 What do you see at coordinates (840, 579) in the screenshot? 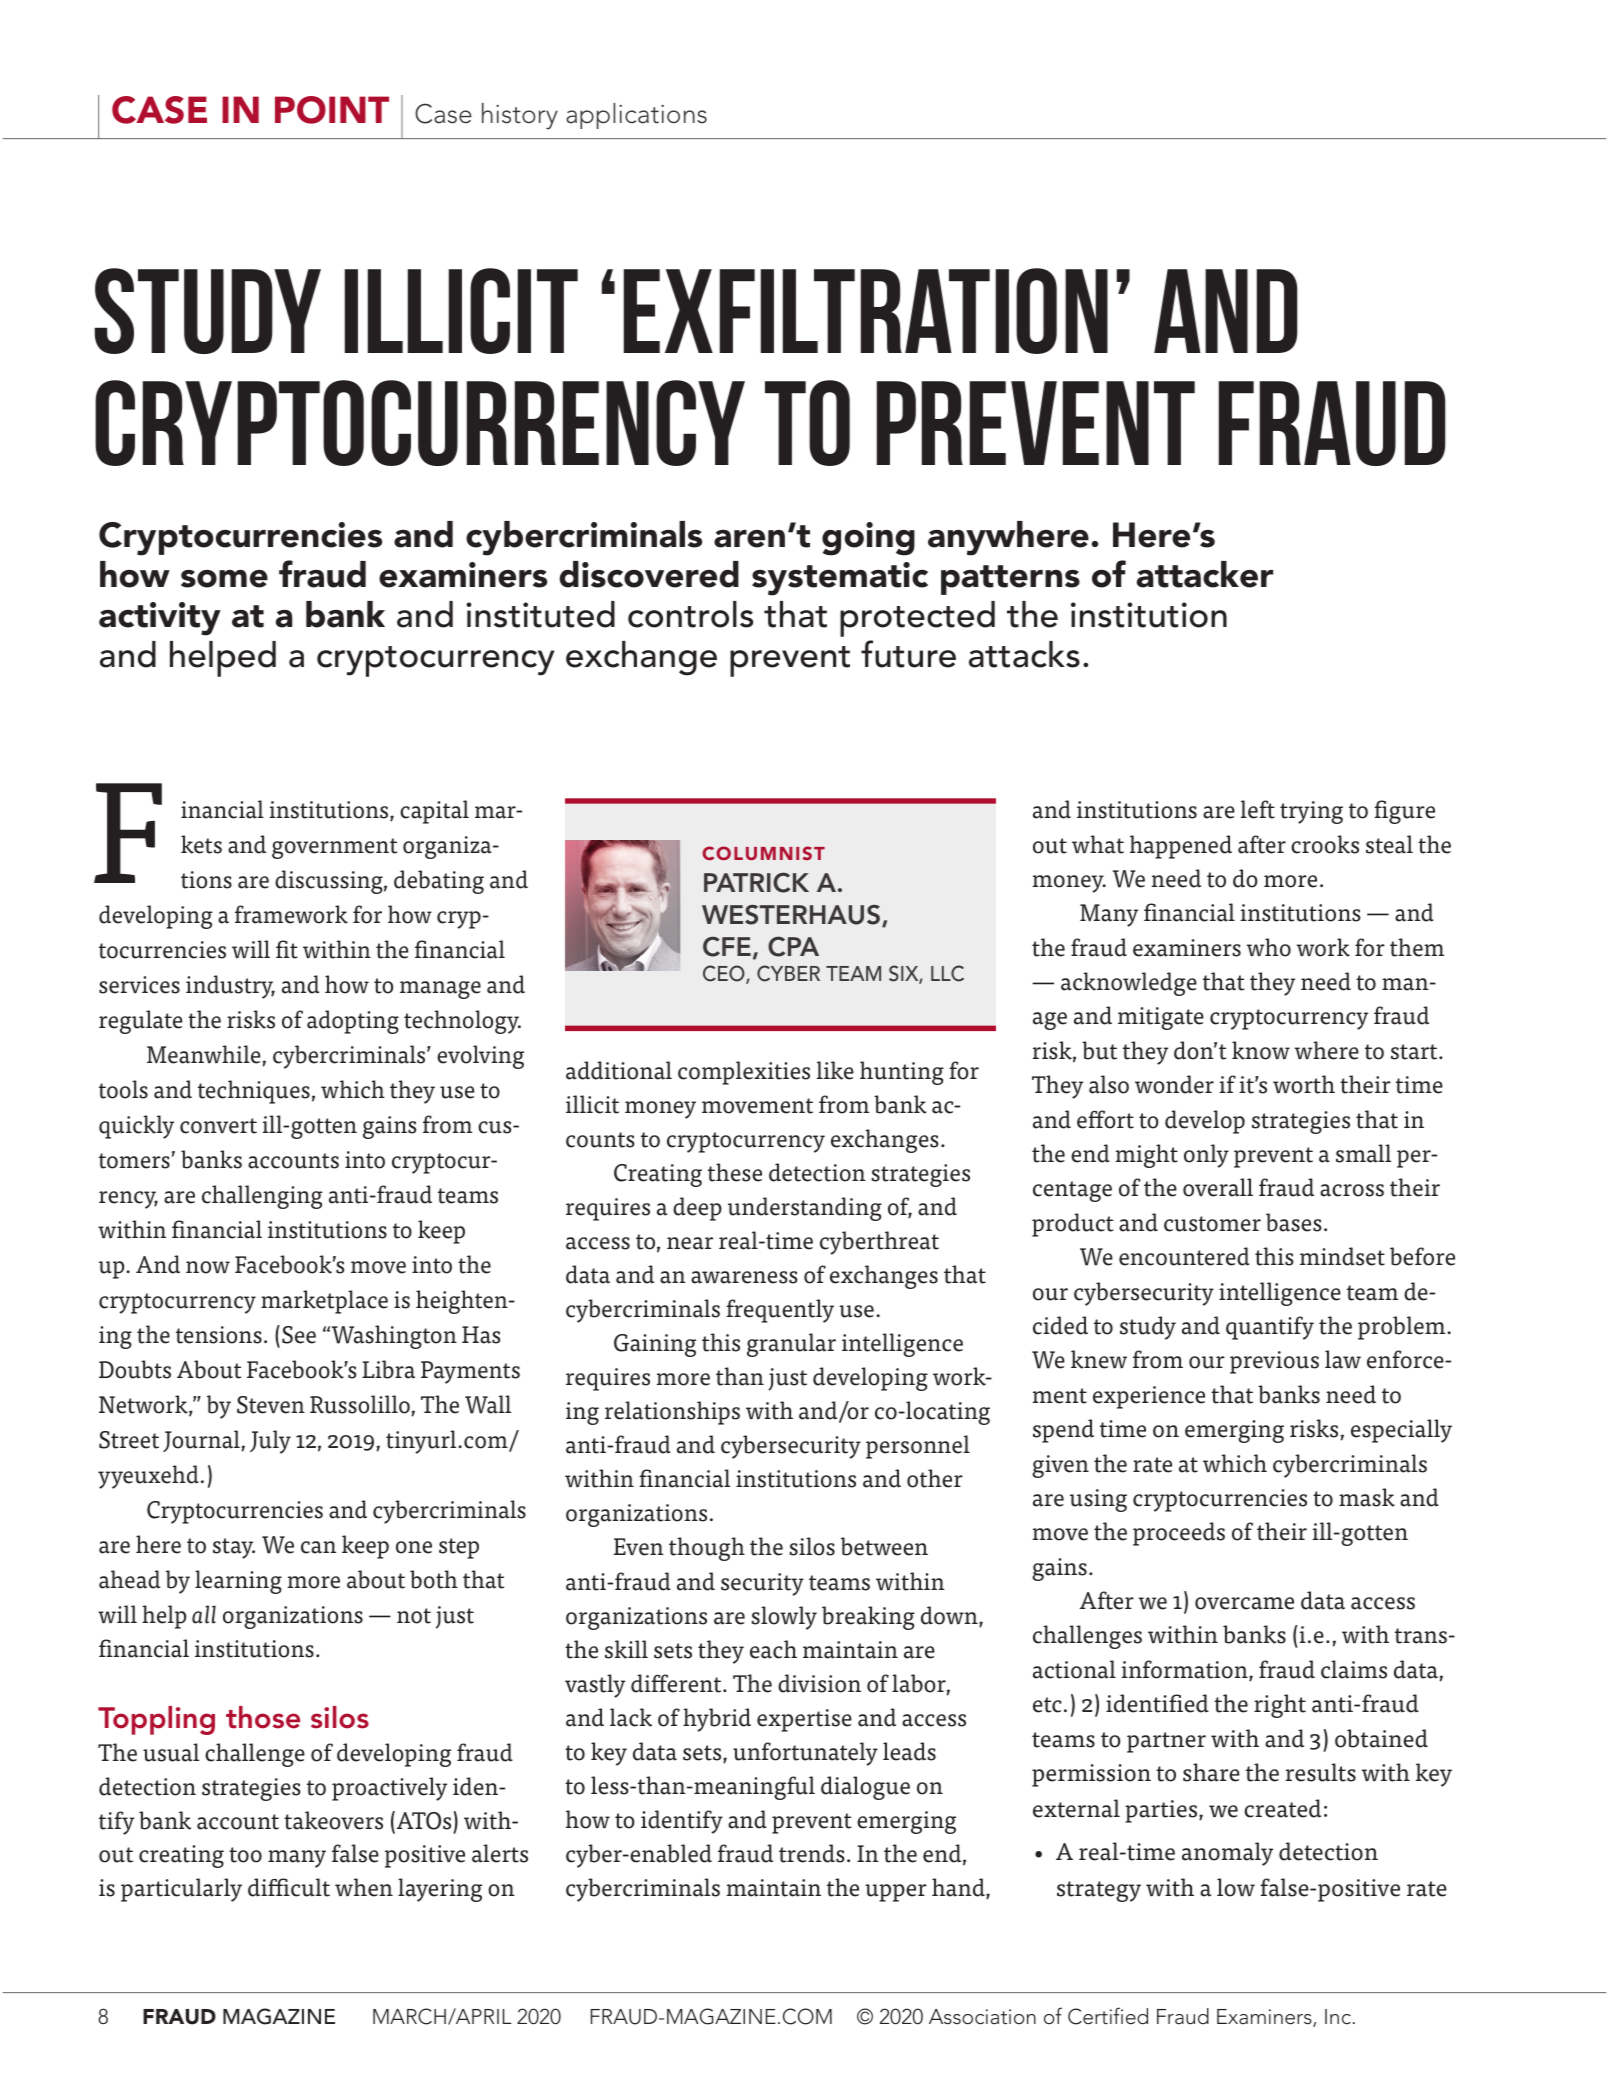
I see `systematic` at bounding box center [840, 579].
